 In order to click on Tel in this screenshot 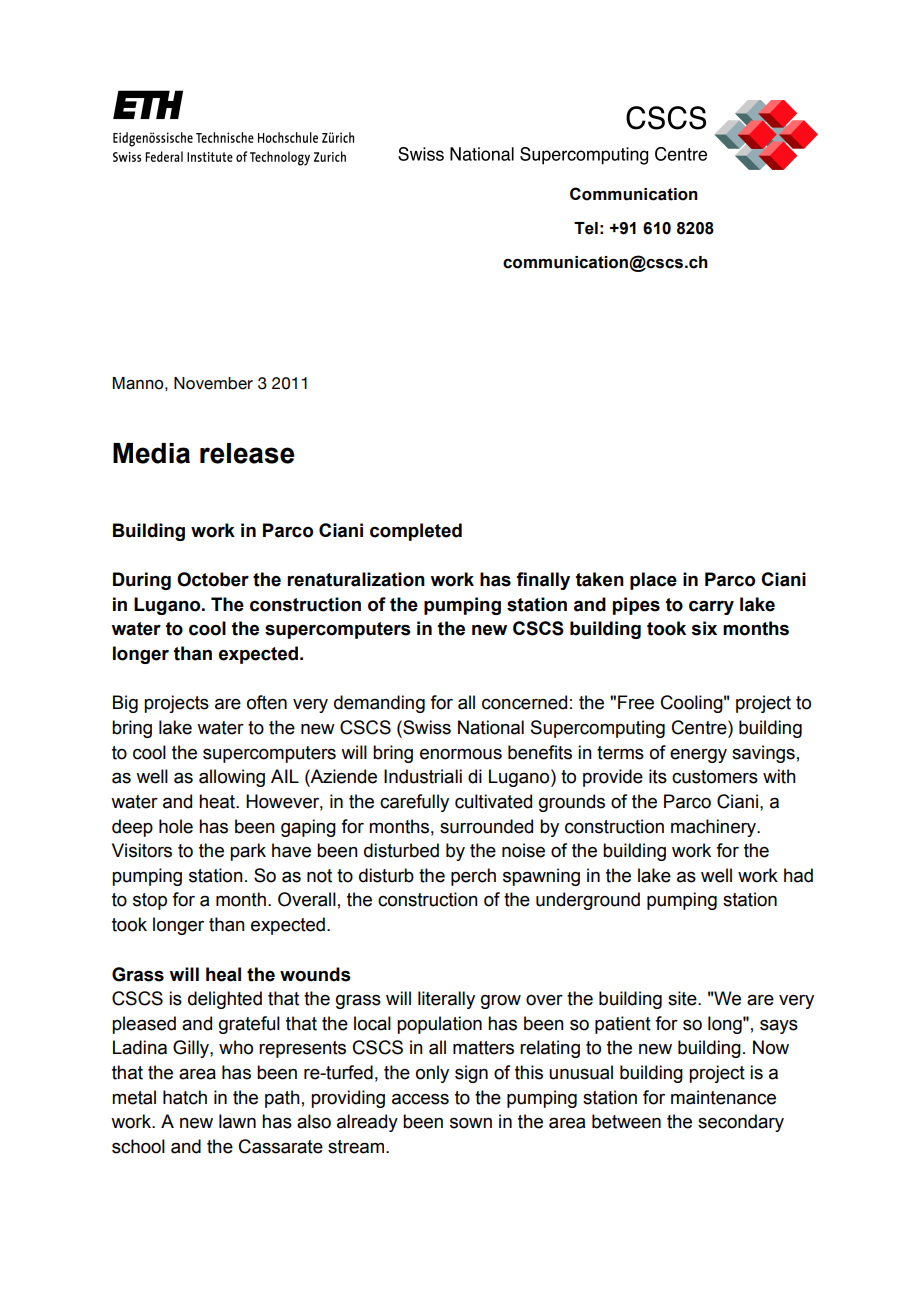, I will do `click(586, 228)`.
